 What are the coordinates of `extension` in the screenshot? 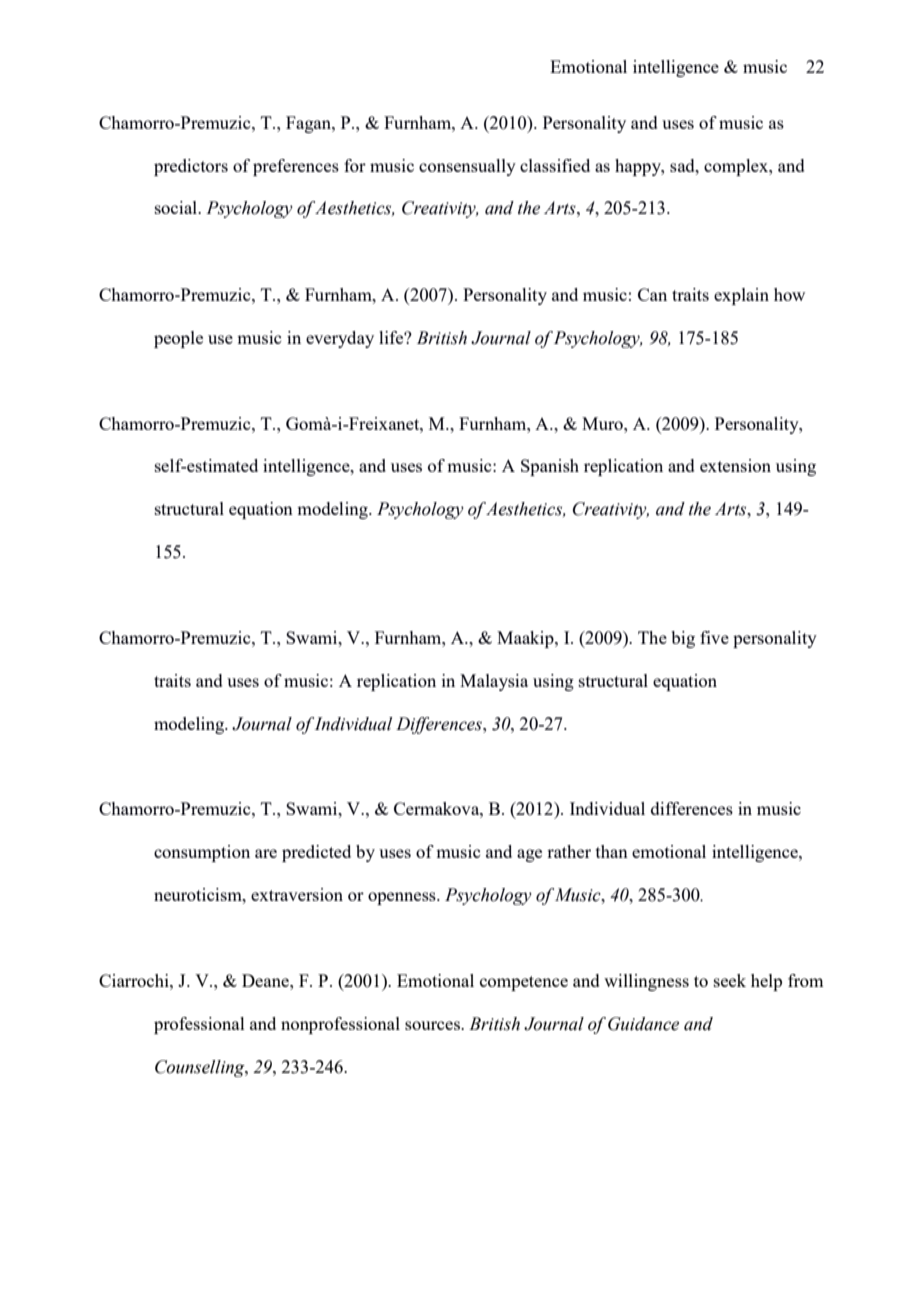 It's located at (735, 465).
